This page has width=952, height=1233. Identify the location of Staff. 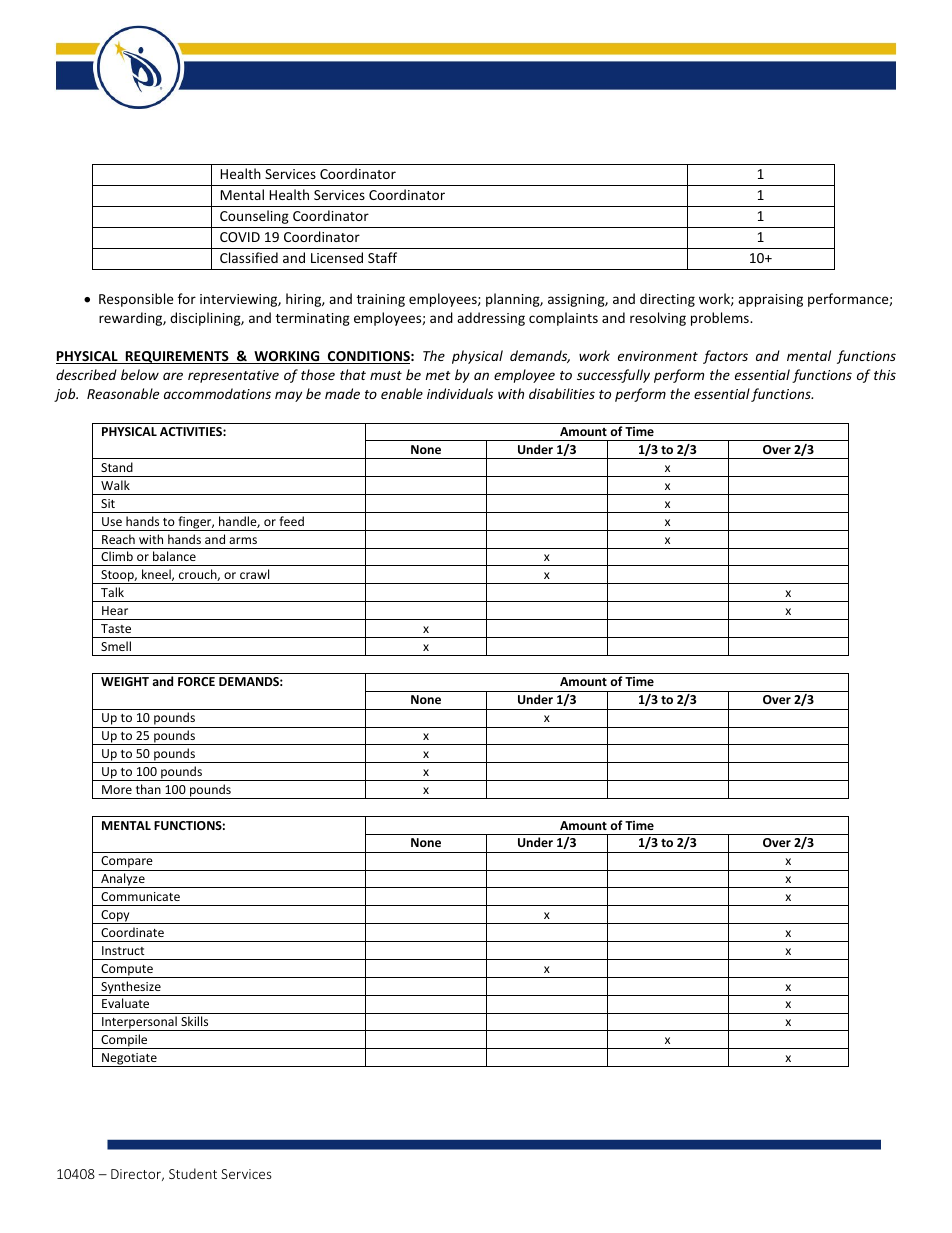
(382, 257).
